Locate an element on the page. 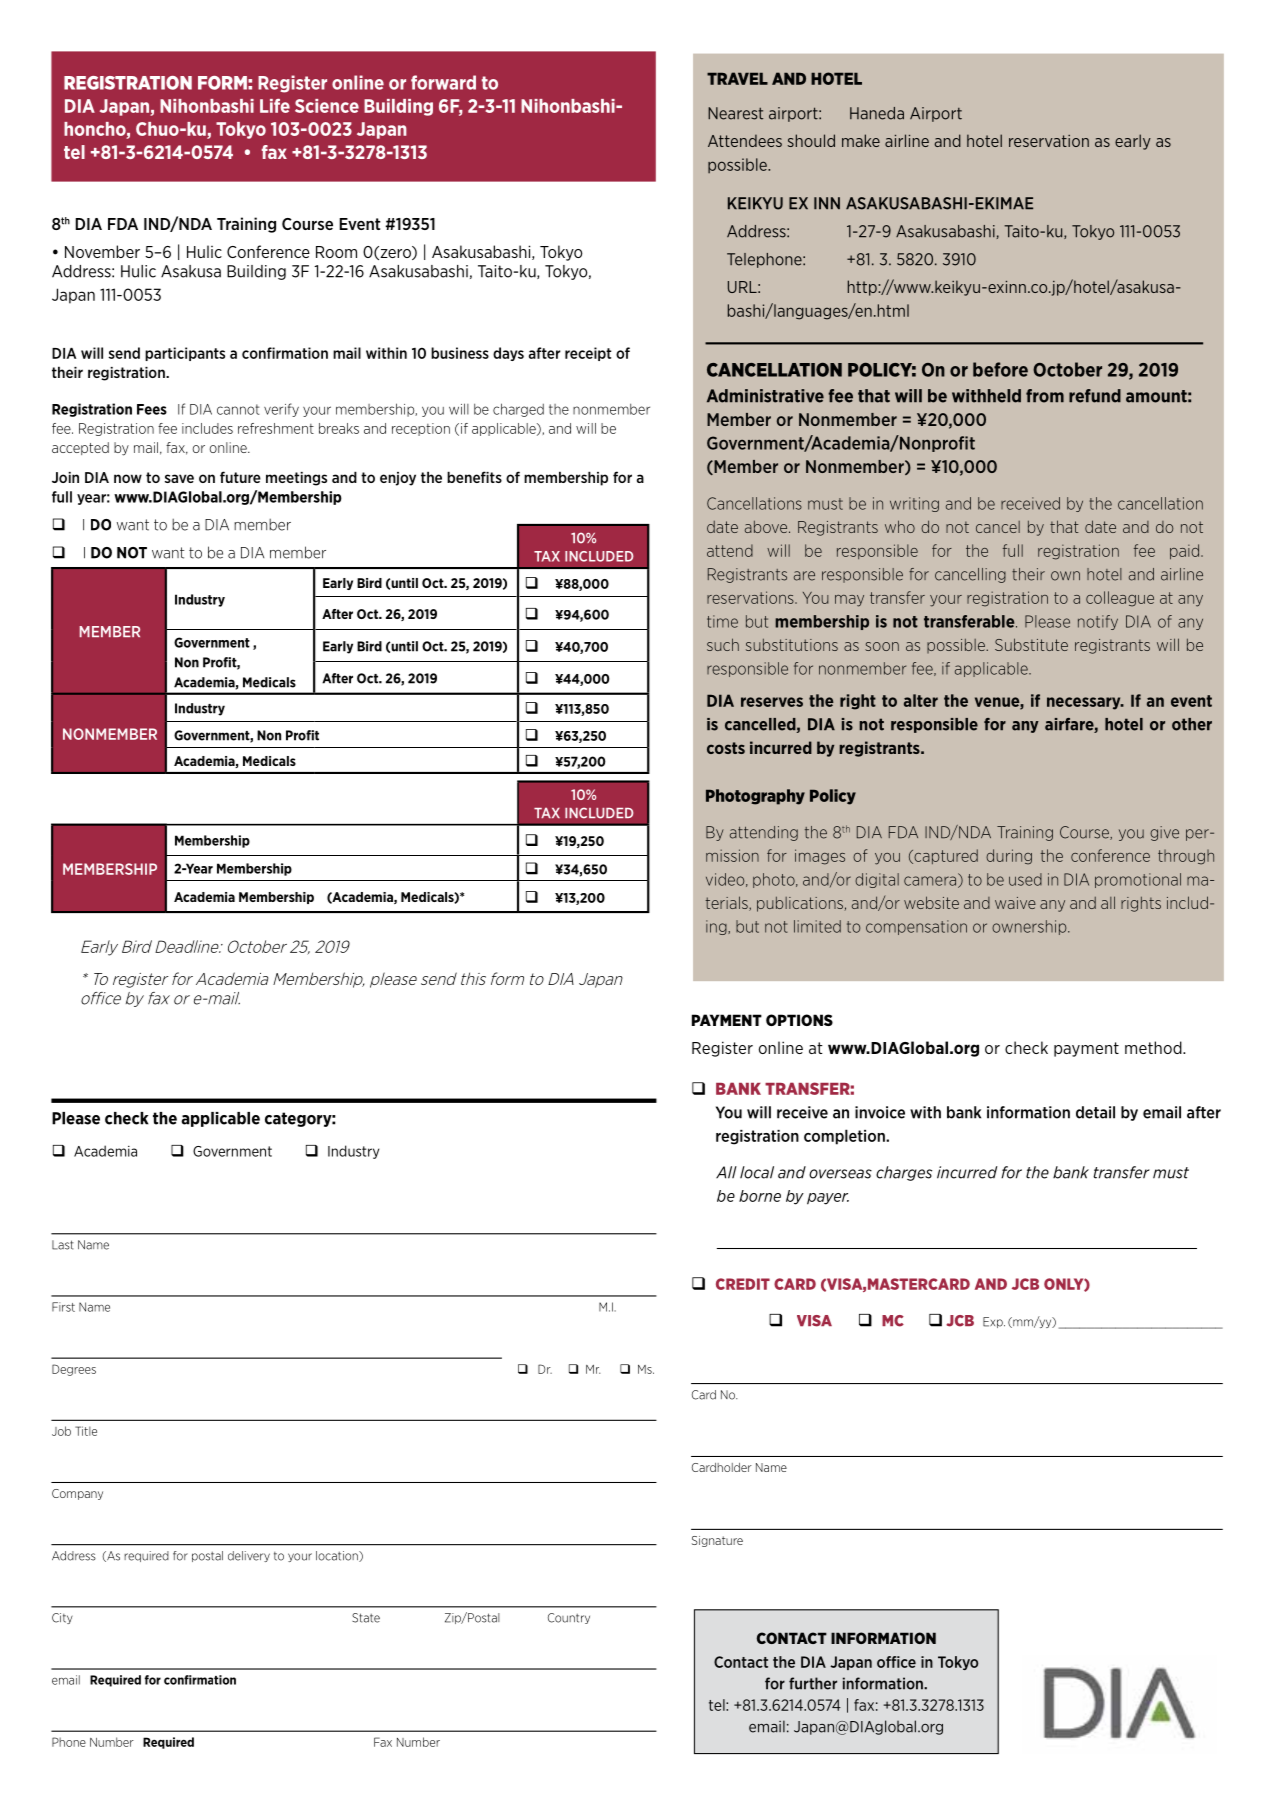 This page has height=1805, width=1277. Last is located at coordinates (63, 1245).
